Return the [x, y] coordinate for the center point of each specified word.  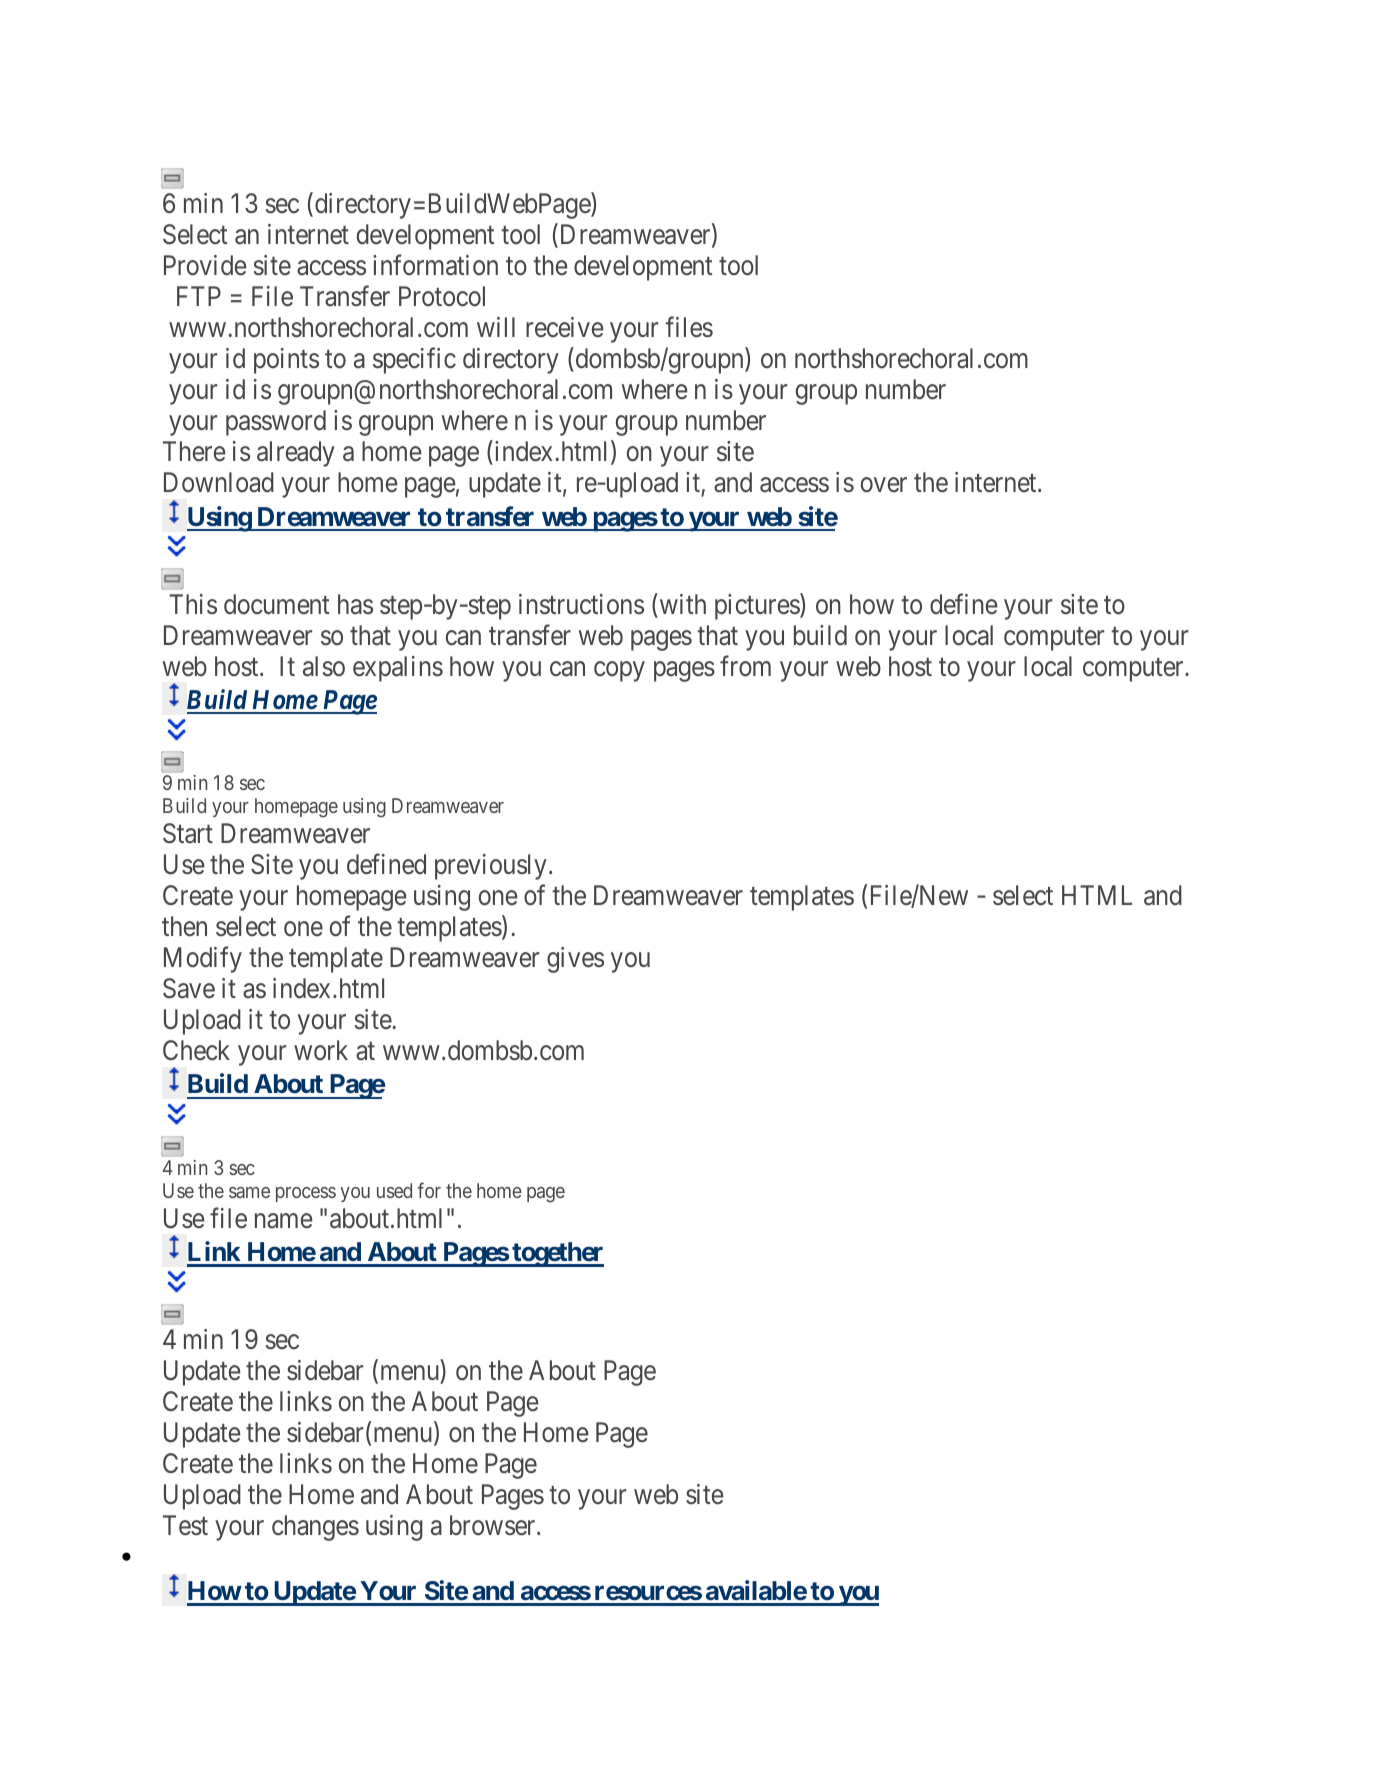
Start [188, 833]
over [884, 485]
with [681, 603]
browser [494, 1525]
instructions [581, 604]
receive [565, 327]
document [276, 604]
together [557, 1254]
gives [575, 960]
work [321, 1050]
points [286, 361]
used [394, 1190]
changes [315, 1528]
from [745, 666]
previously [491, 867]
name [284, 1221]
